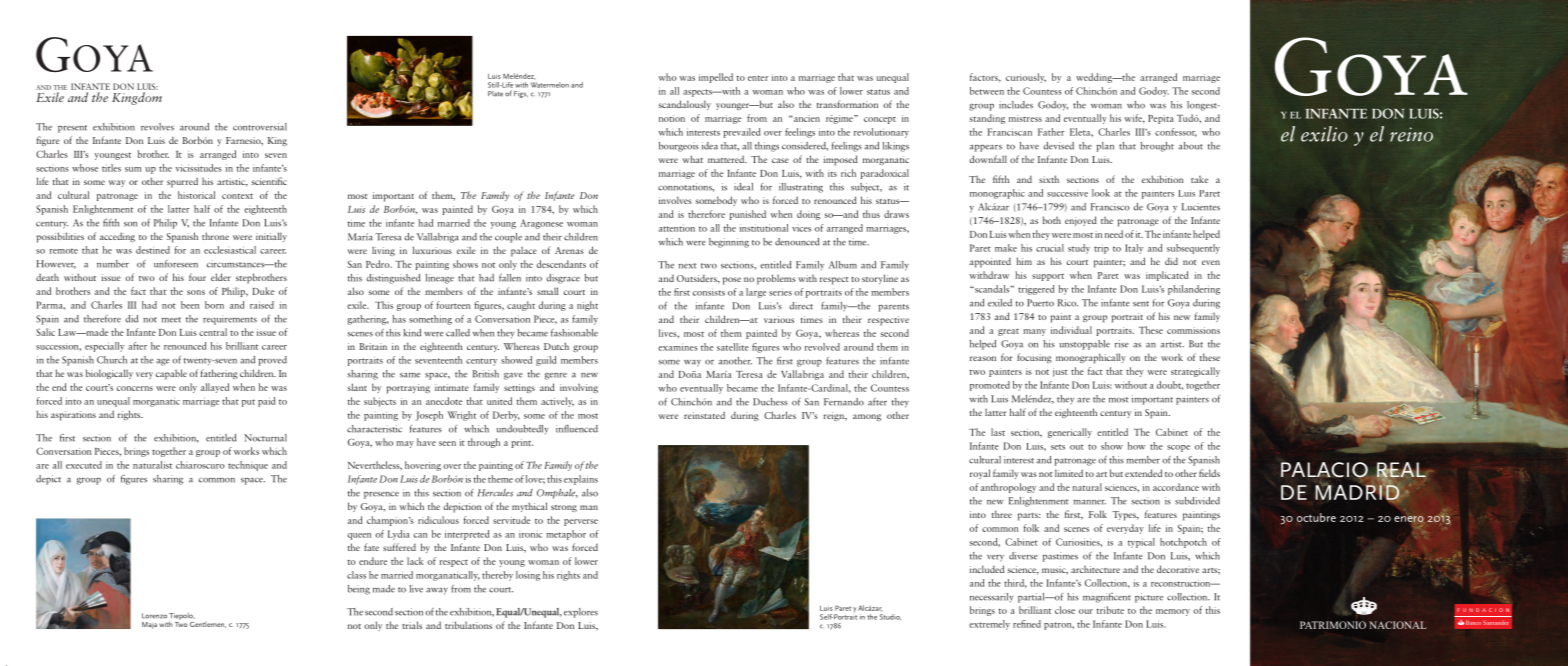 The width and height of the page is (1568, 666). I want to click on reinstated, so click(704, 415).
